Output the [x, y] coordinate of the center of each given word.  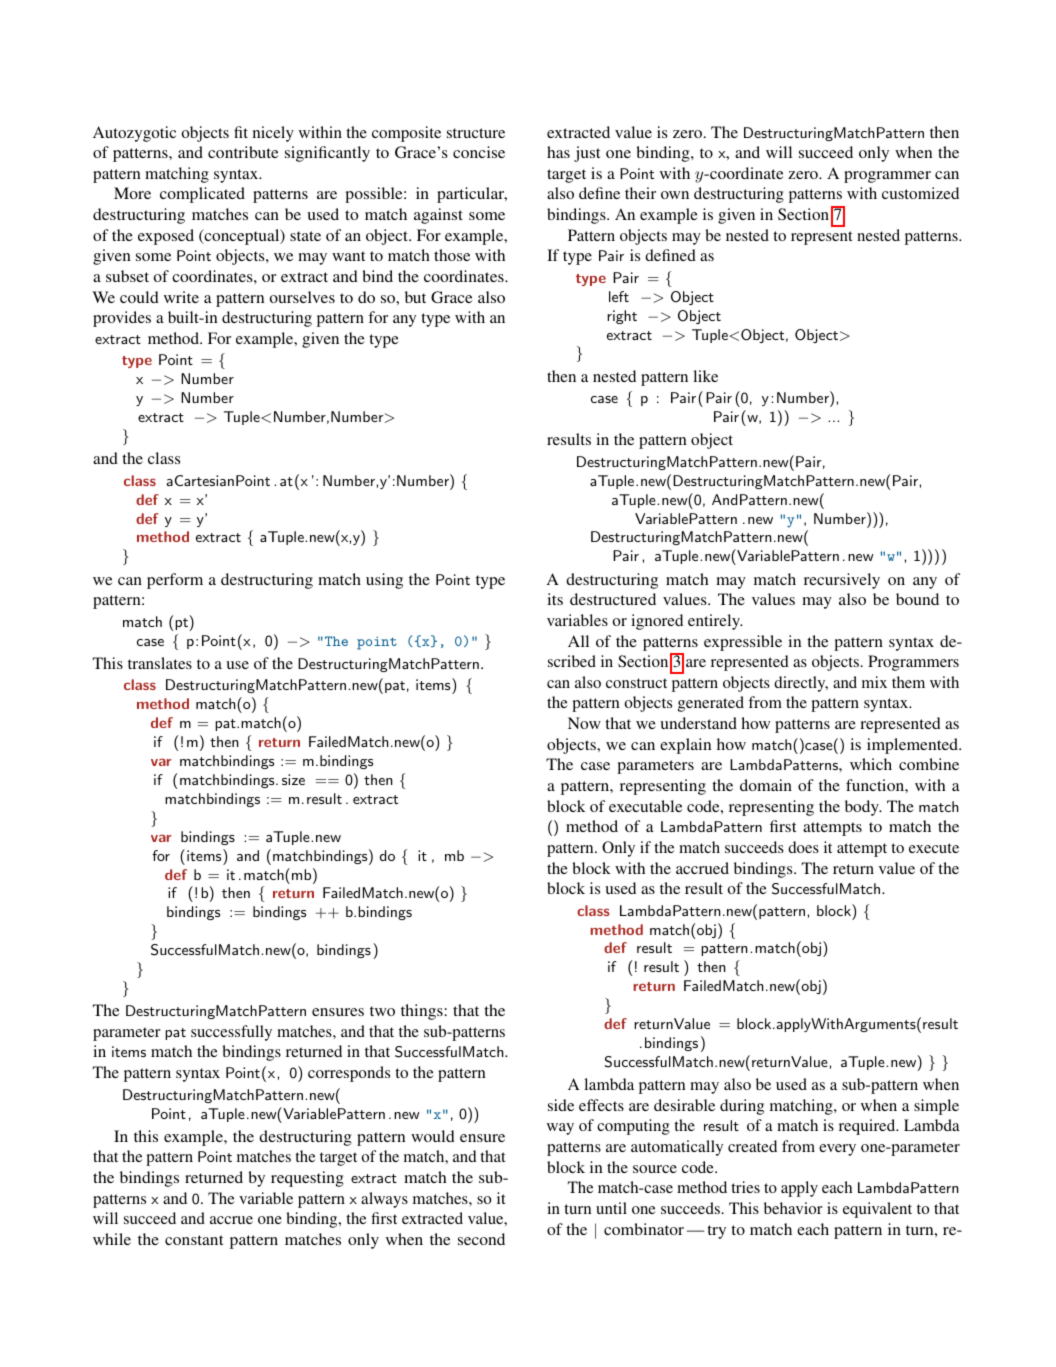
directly [801, 684]
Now [584, 723]
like [705, 376]
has [558, 152]
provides [122, 319]
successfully [231, 1033]
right [622, 317]
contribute [243, 152]
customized [920, 193]
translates [160, 663]
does [803, 847]
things [423, 1012]
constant [194, 1240]
